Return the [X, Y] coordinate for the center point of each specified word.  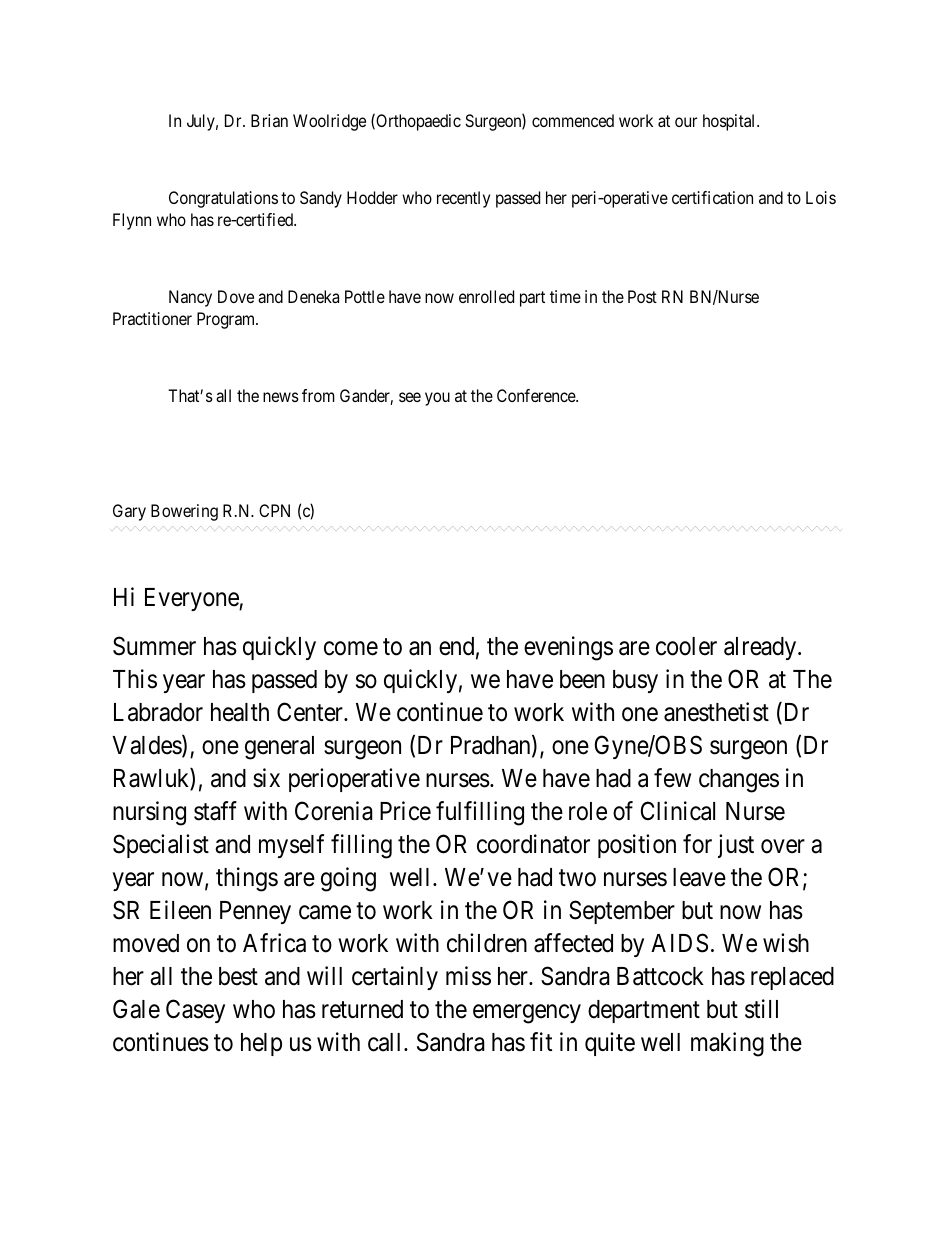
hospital [730, 122]
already [761, 648]
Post [642, 296]
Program [227, 320]
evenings [568, 648]
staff [215, 811]
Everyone [192, 599]
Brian [269, 120]
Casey [195, 1011]
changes [739, 781]
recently [463, 199]
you [437, 399]
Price [405, 811]
